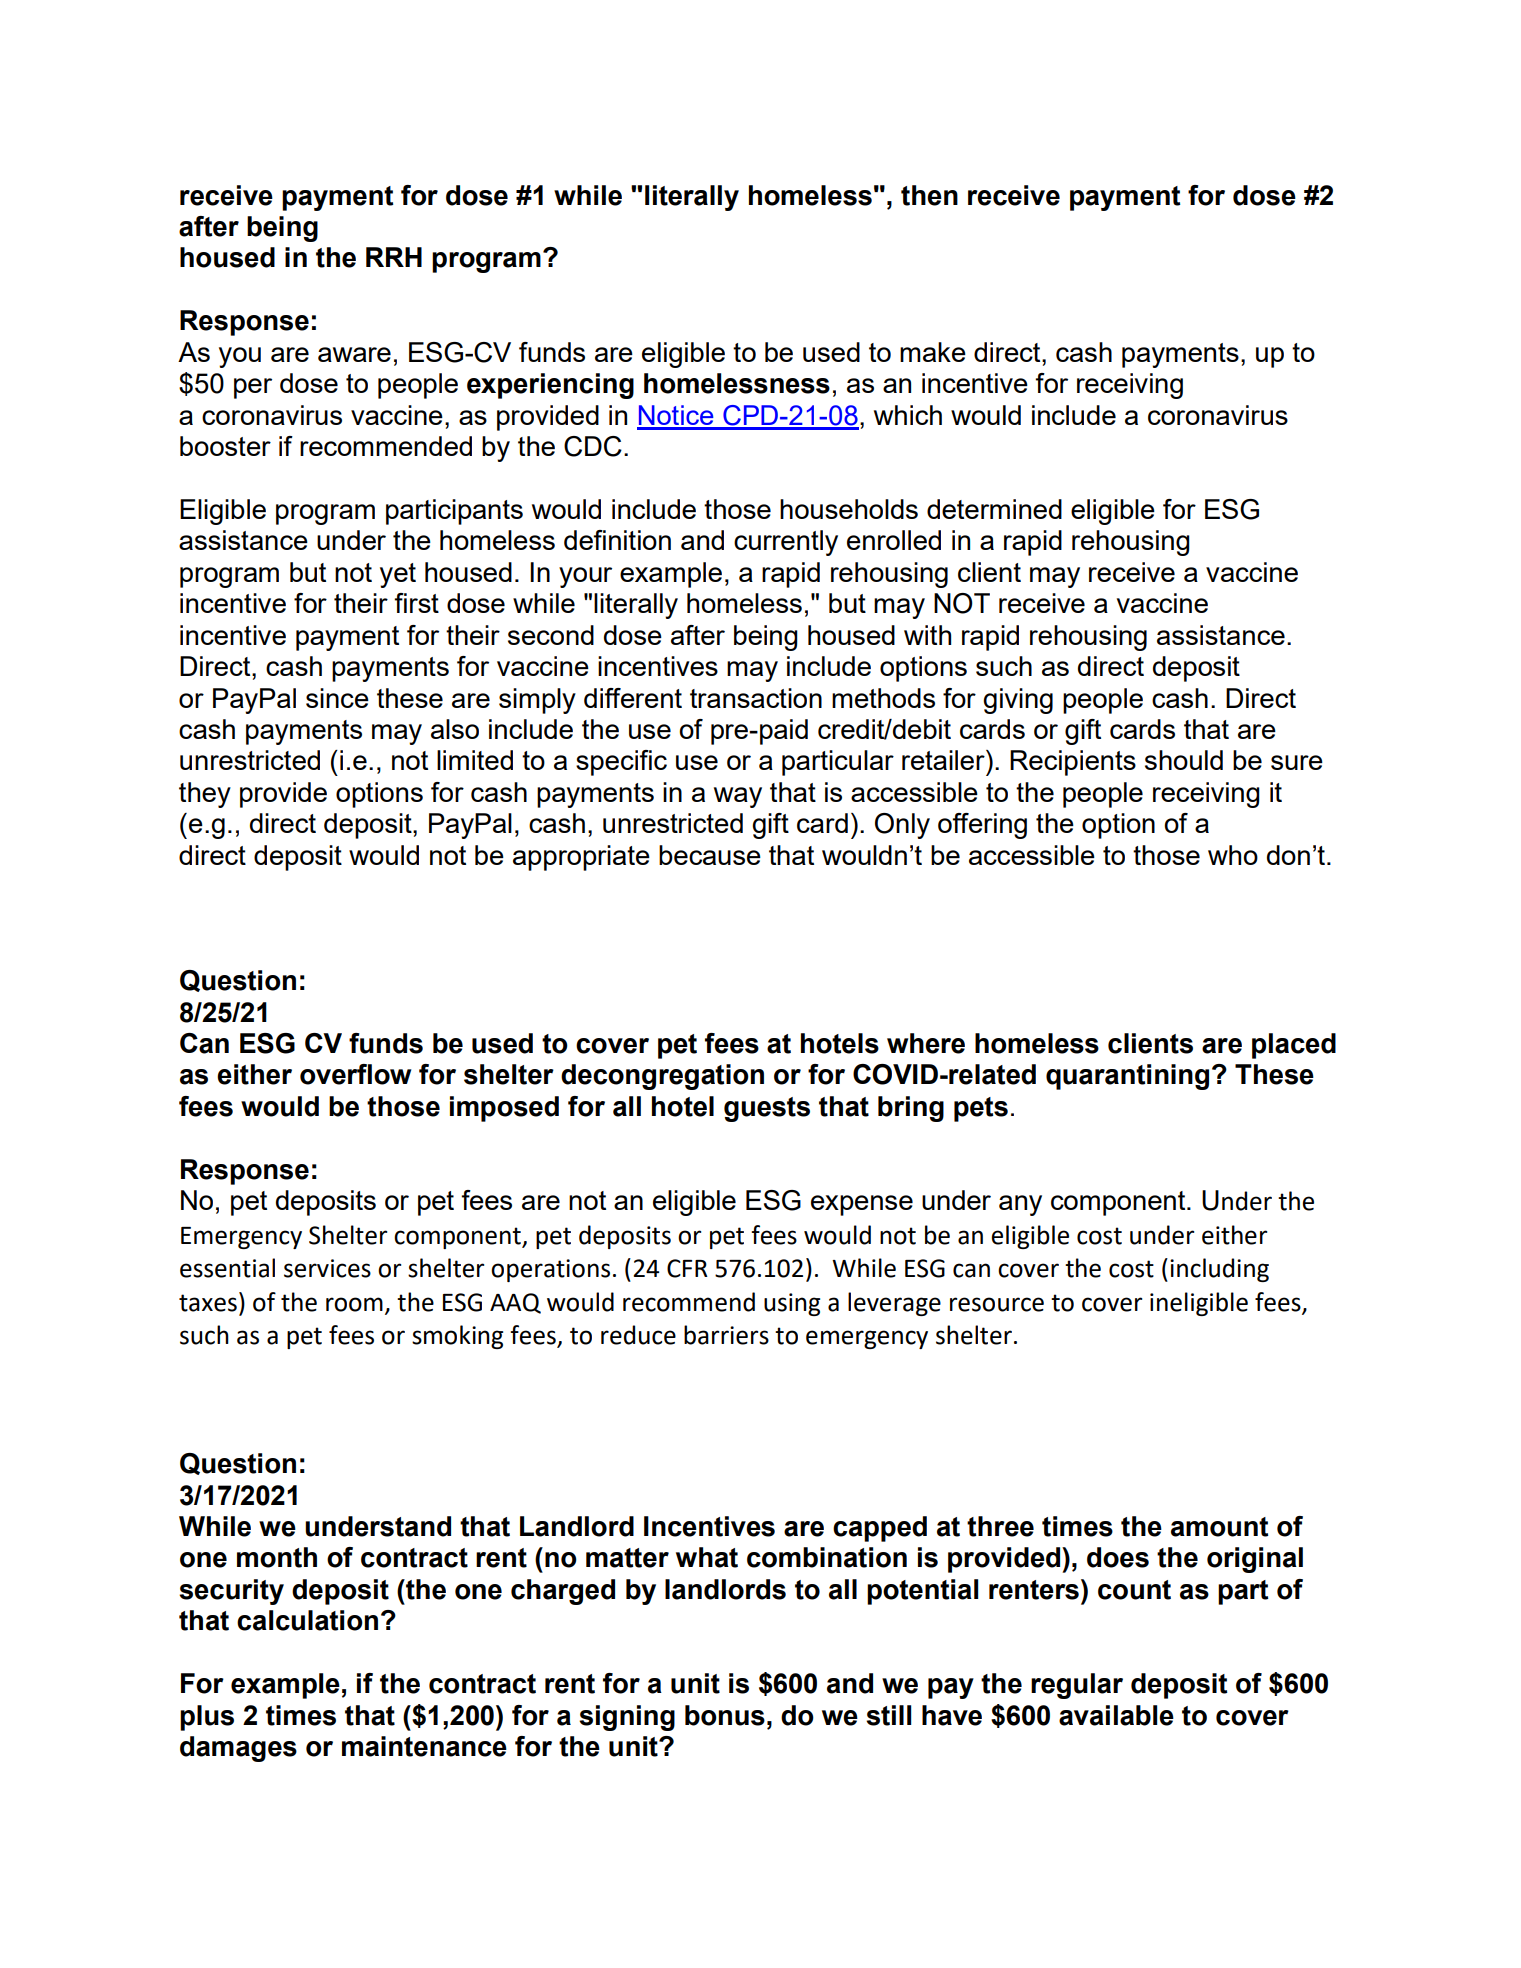 The height and width of the document is (1968, 1521). Describe the element at coordinates (929, 195) in the document. I see `then` at that location.
